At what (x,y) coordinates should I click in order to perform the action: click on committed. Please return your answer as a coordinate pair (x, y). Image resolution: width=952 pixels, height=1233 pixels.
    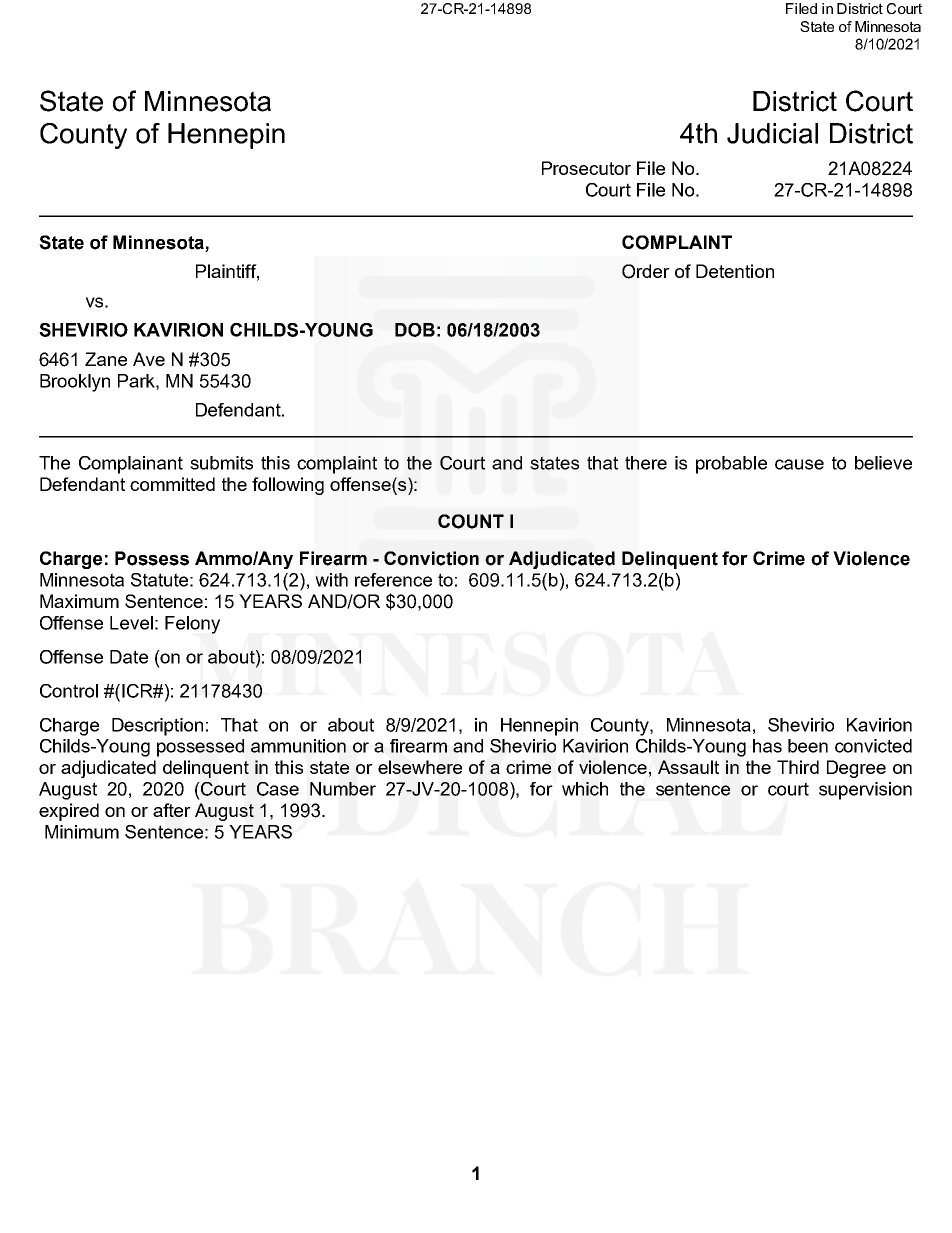
    Looking at the image, I should click on (172, 484).
